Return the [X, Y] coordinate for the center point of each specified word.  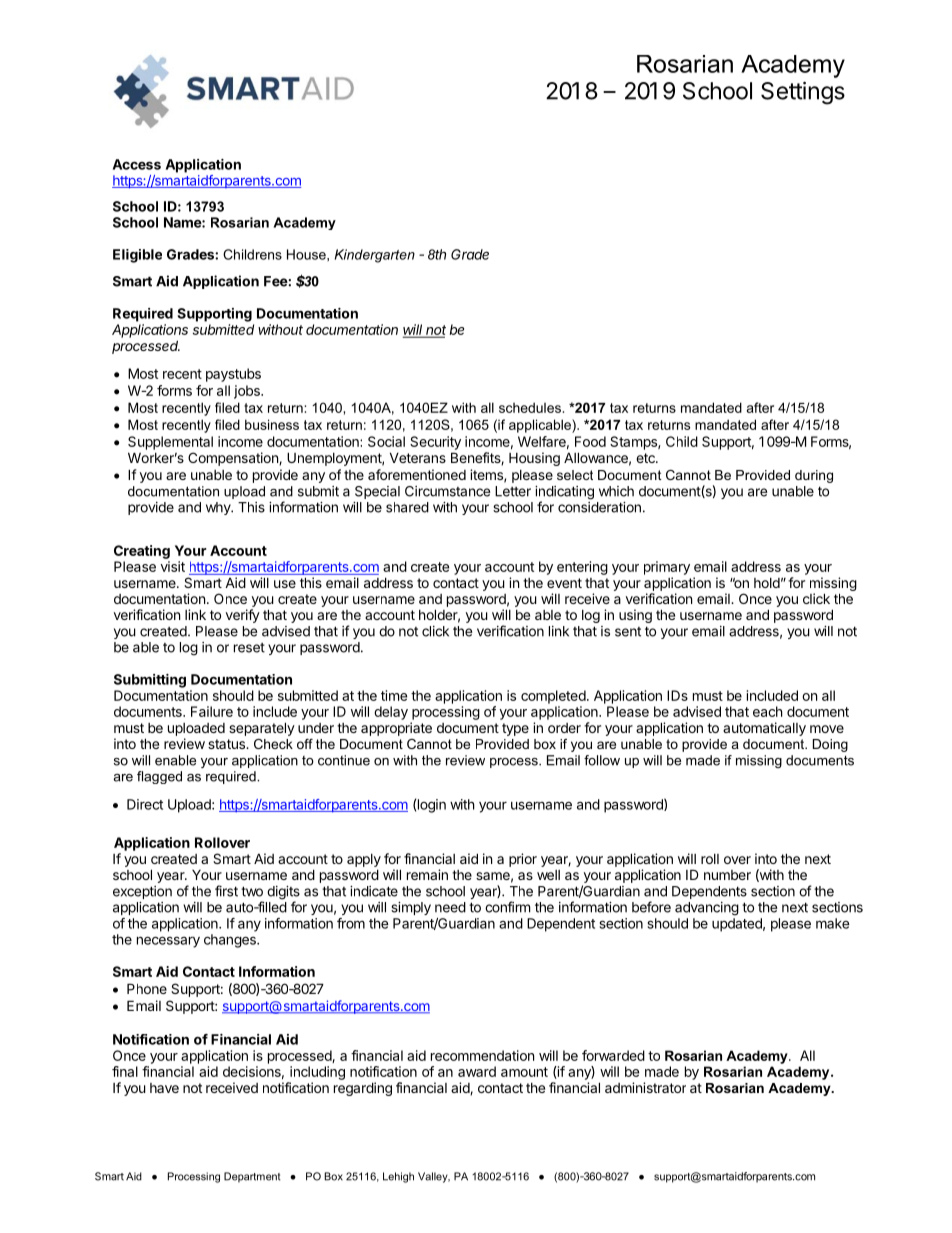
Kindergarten [375, 256]
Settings [803, 93]
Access [137, 164]
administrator [645, 1087]
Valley [434, 1177]
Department [252, 1177]
